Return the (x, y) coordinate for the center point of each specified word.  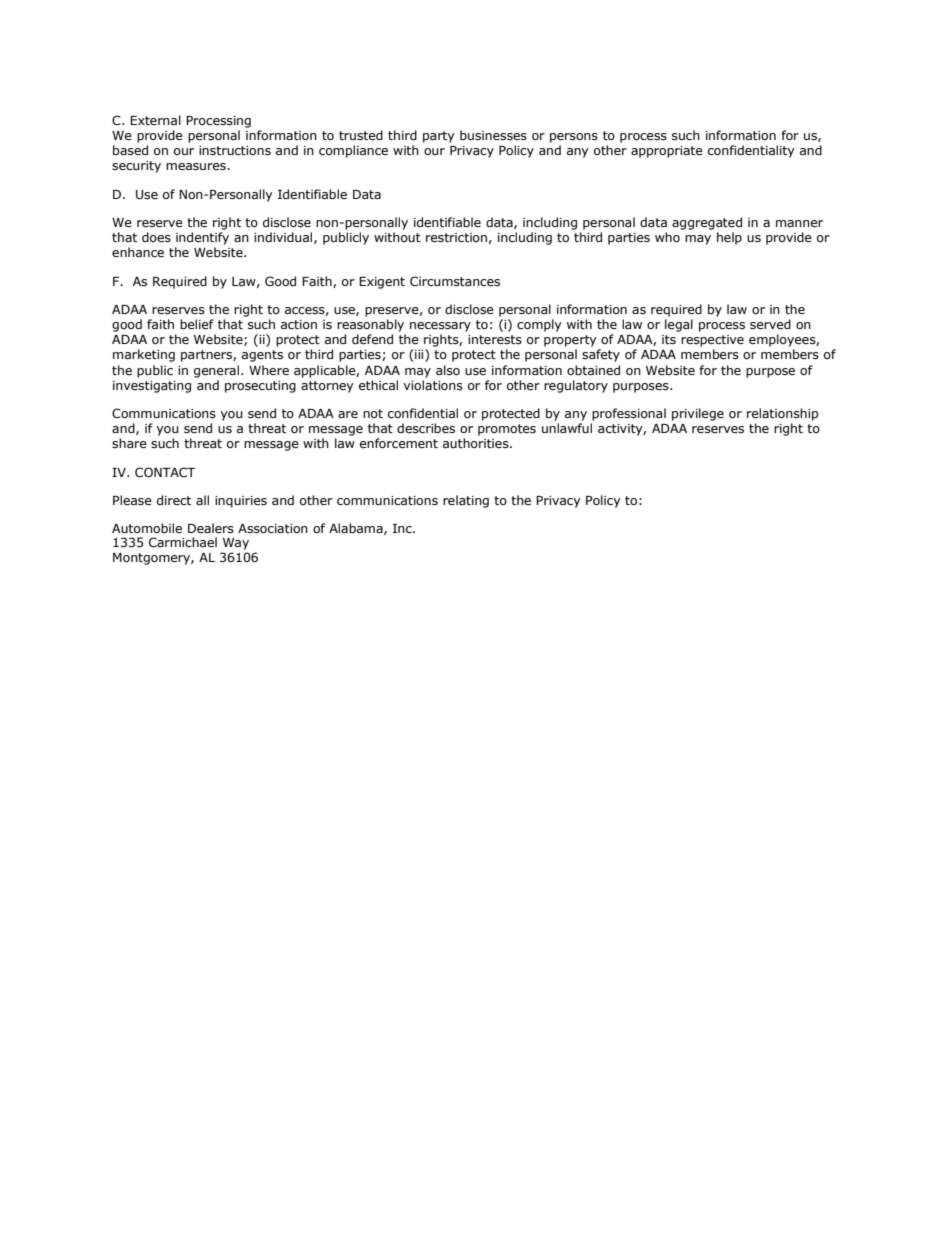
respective (712, 341)
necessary (440, 327)
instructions (235, 150)
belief (197, 324)
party (439, 137)
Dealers (211, 528)
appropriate (667, 152)
